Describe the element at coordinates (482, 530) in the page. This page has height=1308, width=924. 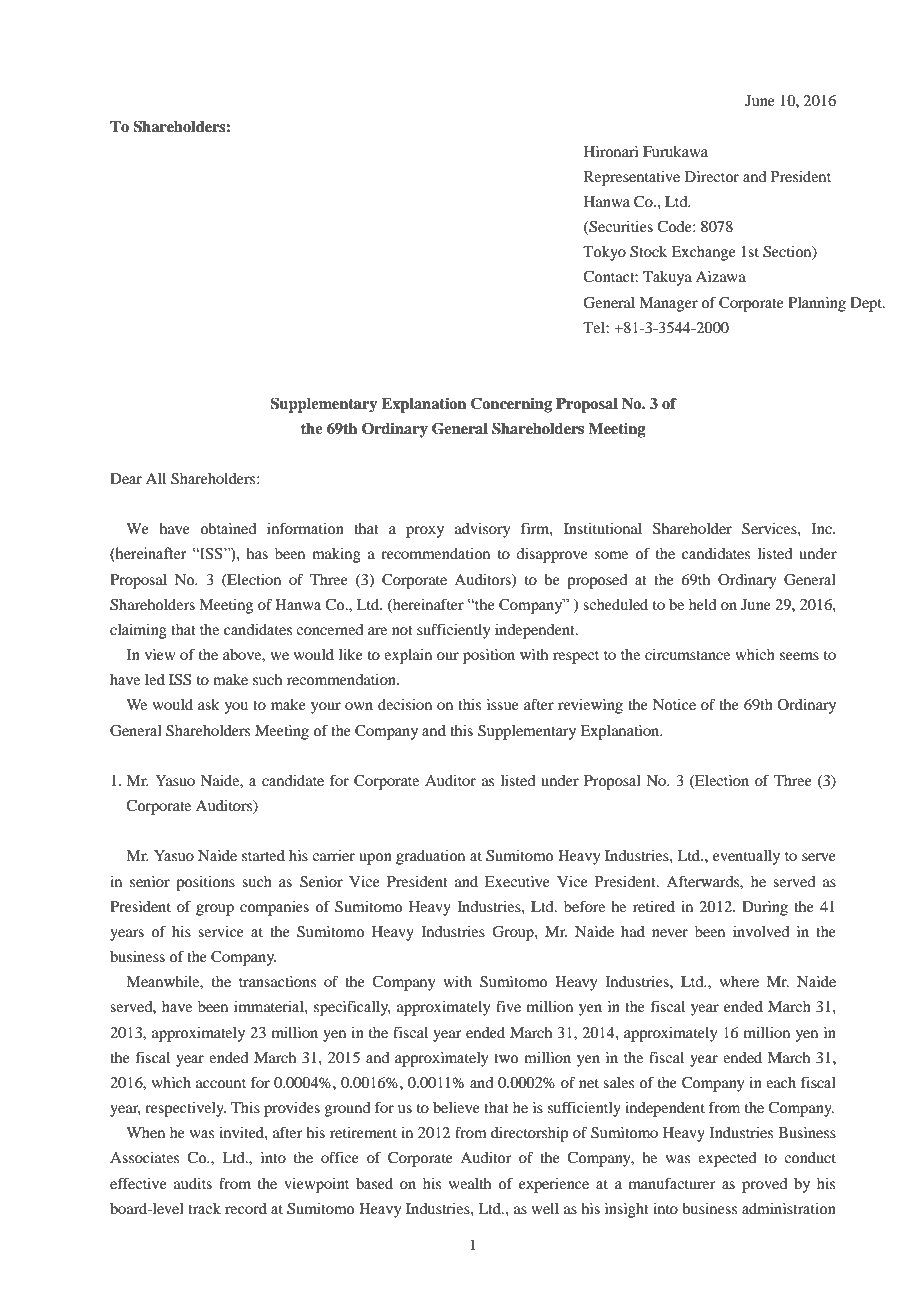
I see `advisory` at that location.
